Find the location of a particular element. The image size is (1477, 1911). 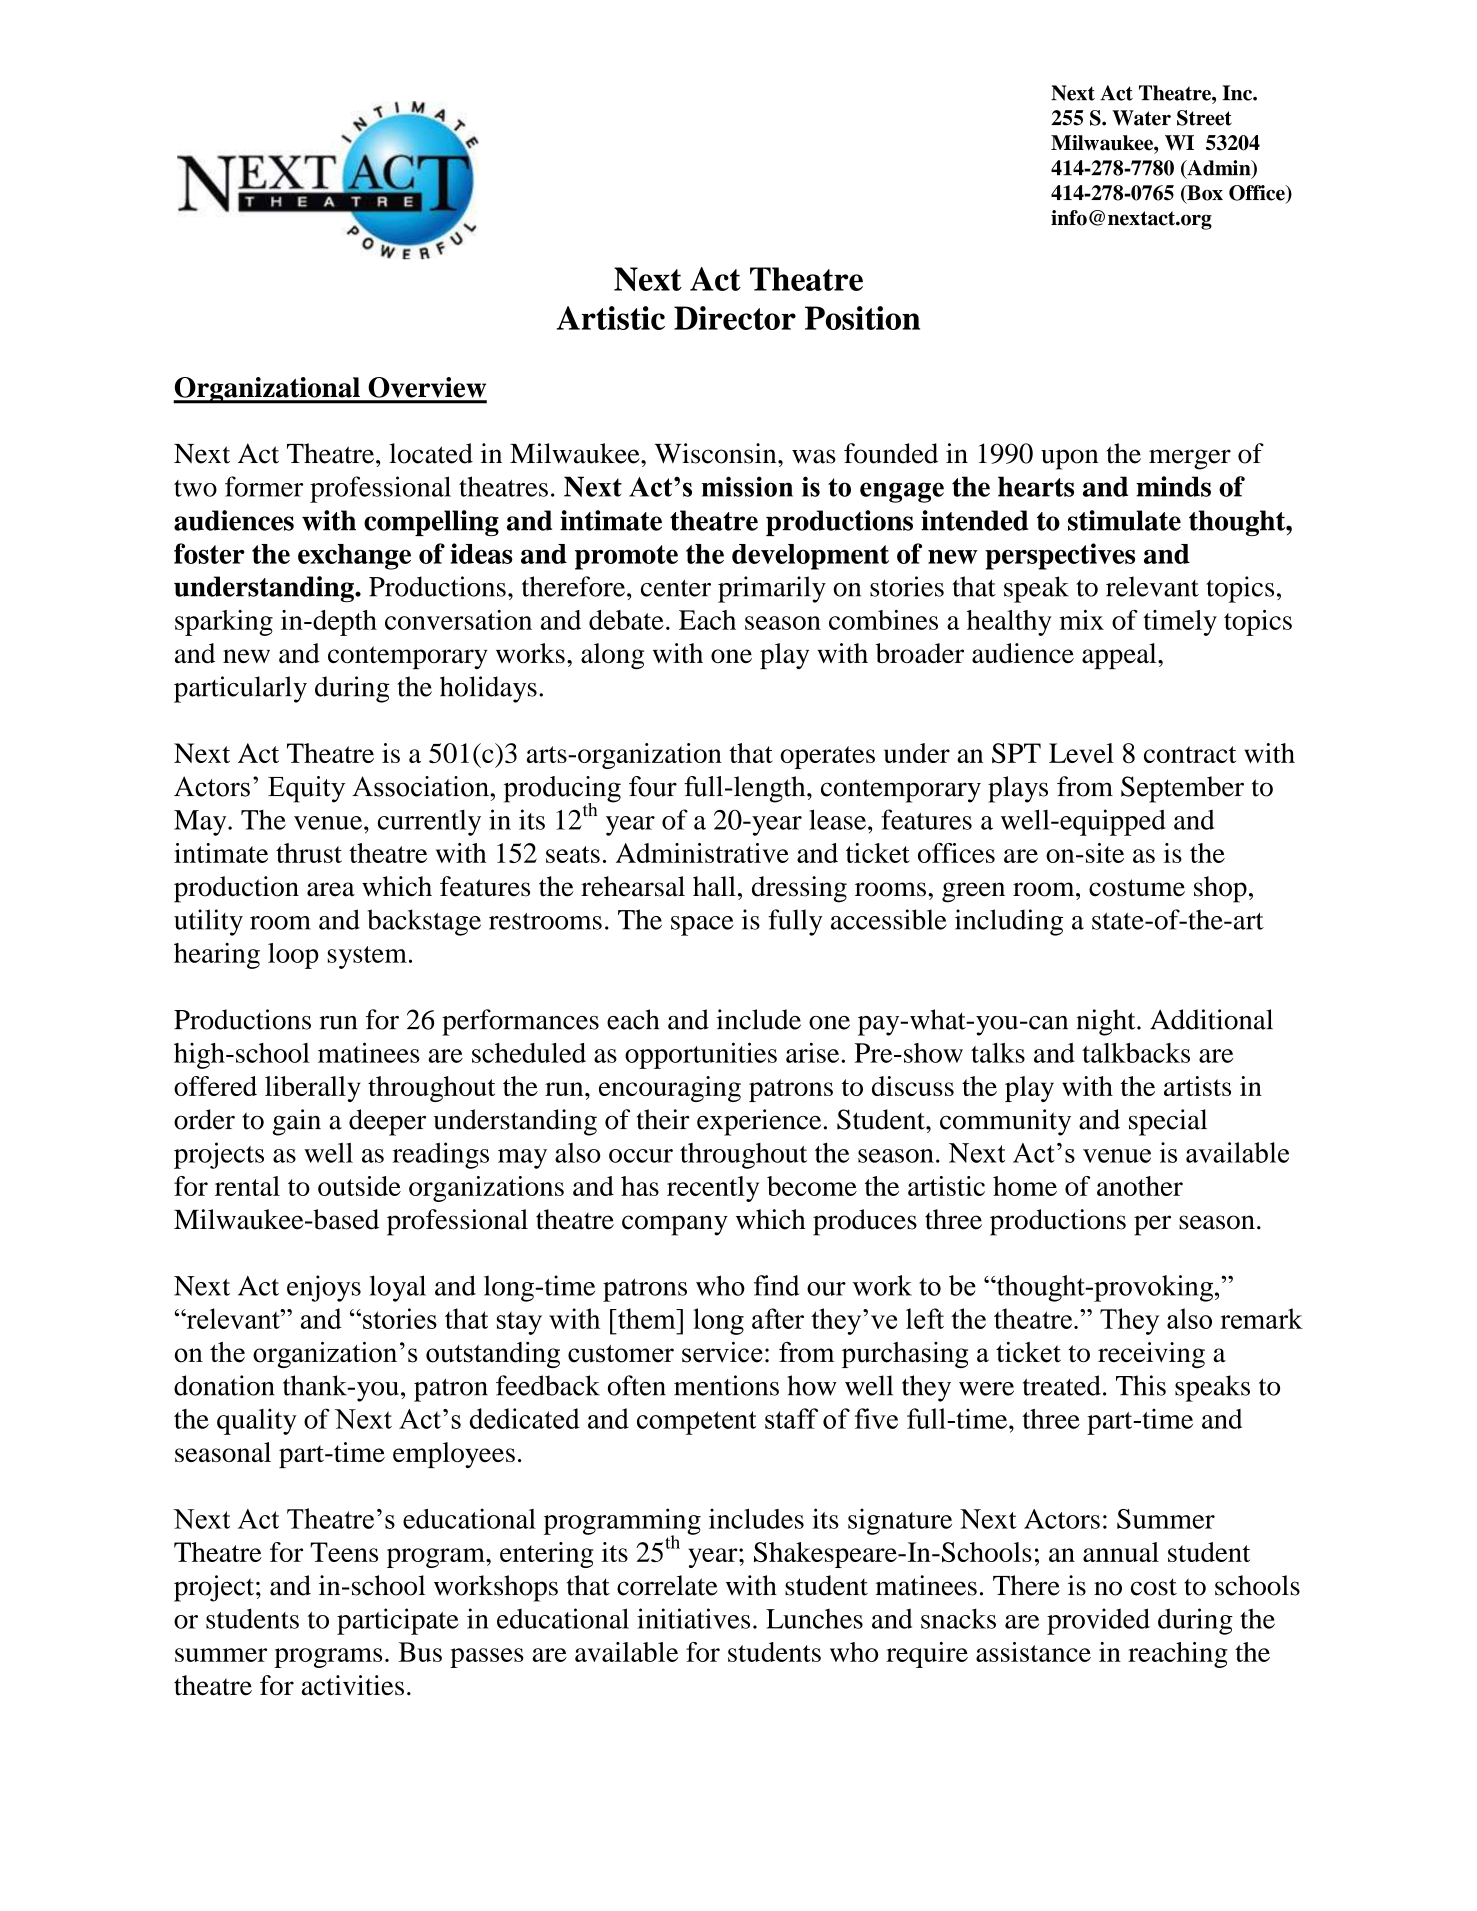

initiatives is located at coordinates (693, 1618).
